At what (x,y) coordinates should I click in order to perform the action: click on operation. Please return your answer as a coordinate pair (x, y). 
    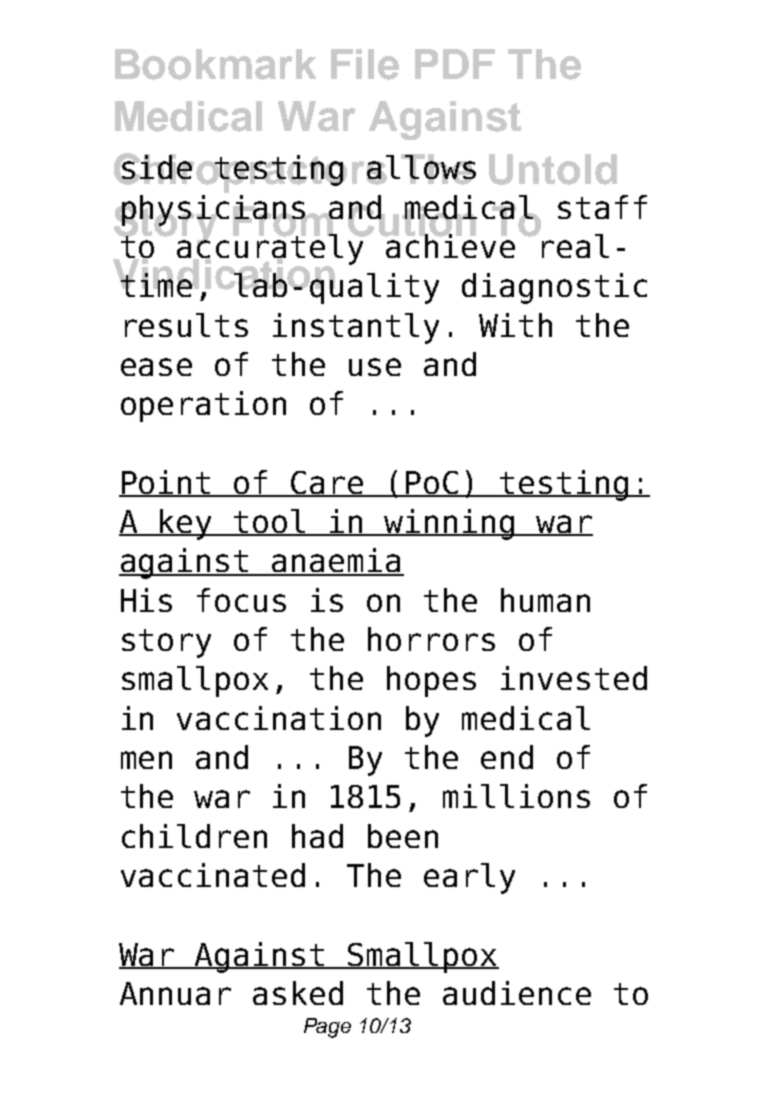
    Looking at the image, I should click on (203, 406).
